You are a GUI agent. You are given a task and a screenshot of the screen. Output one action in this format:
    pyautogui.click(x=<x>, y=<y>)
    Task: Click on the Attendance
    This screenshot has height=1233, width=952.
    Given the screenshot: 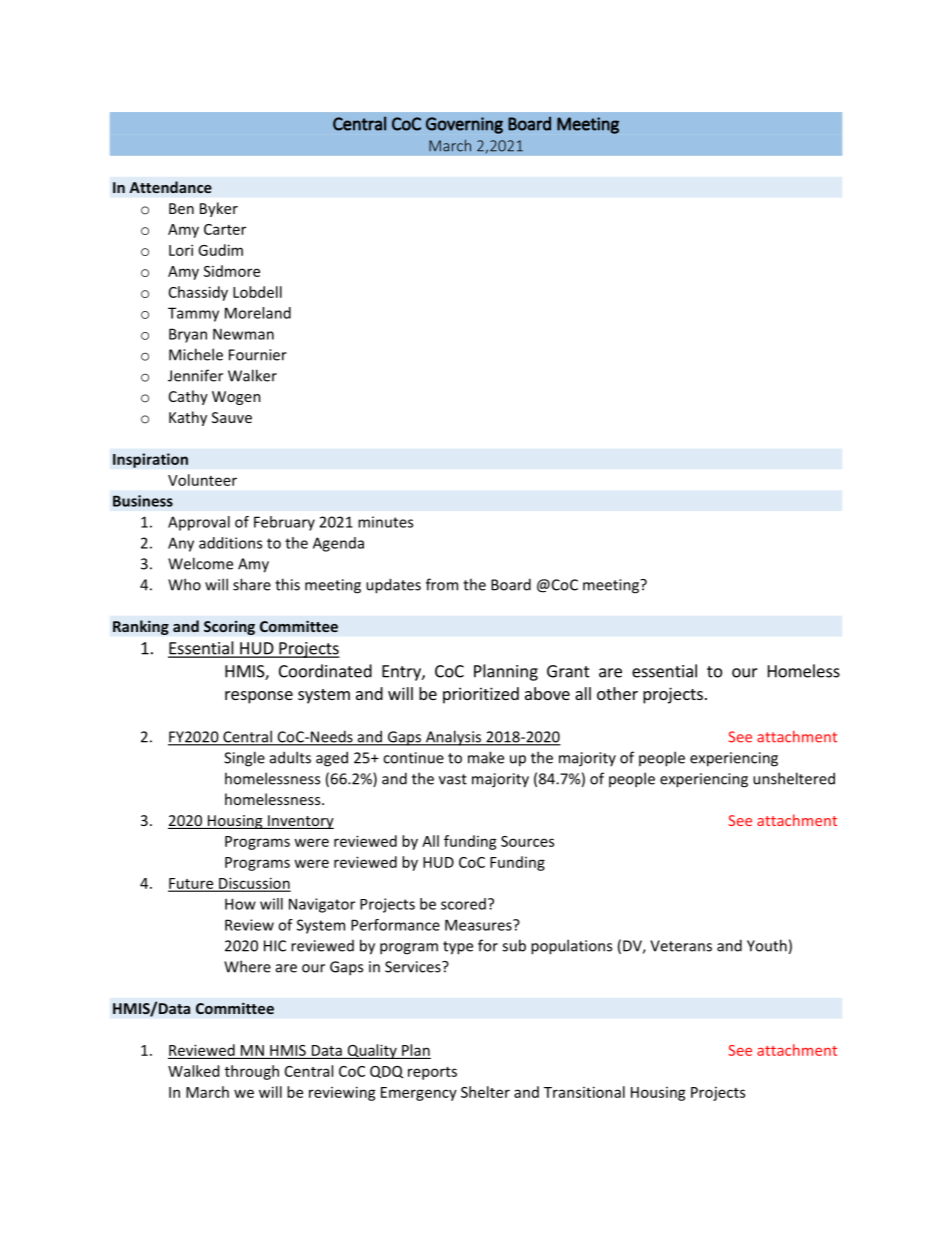 What is the action you would take?
    pyautogui.click(x=171, y=187)
